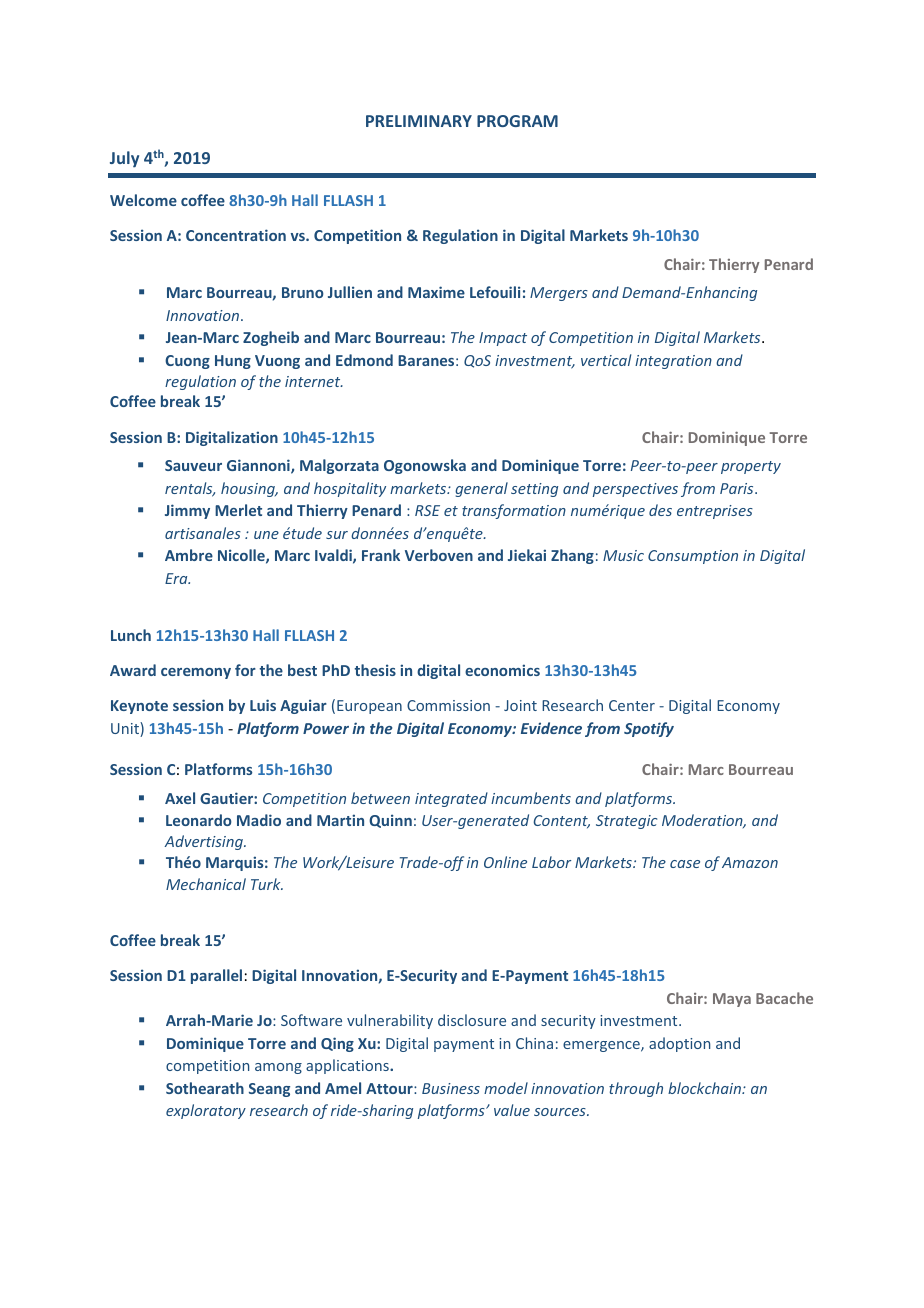  Describe the element at coordinates (517, 121) in the screenshot. I see `PROGRAM` at that location.
